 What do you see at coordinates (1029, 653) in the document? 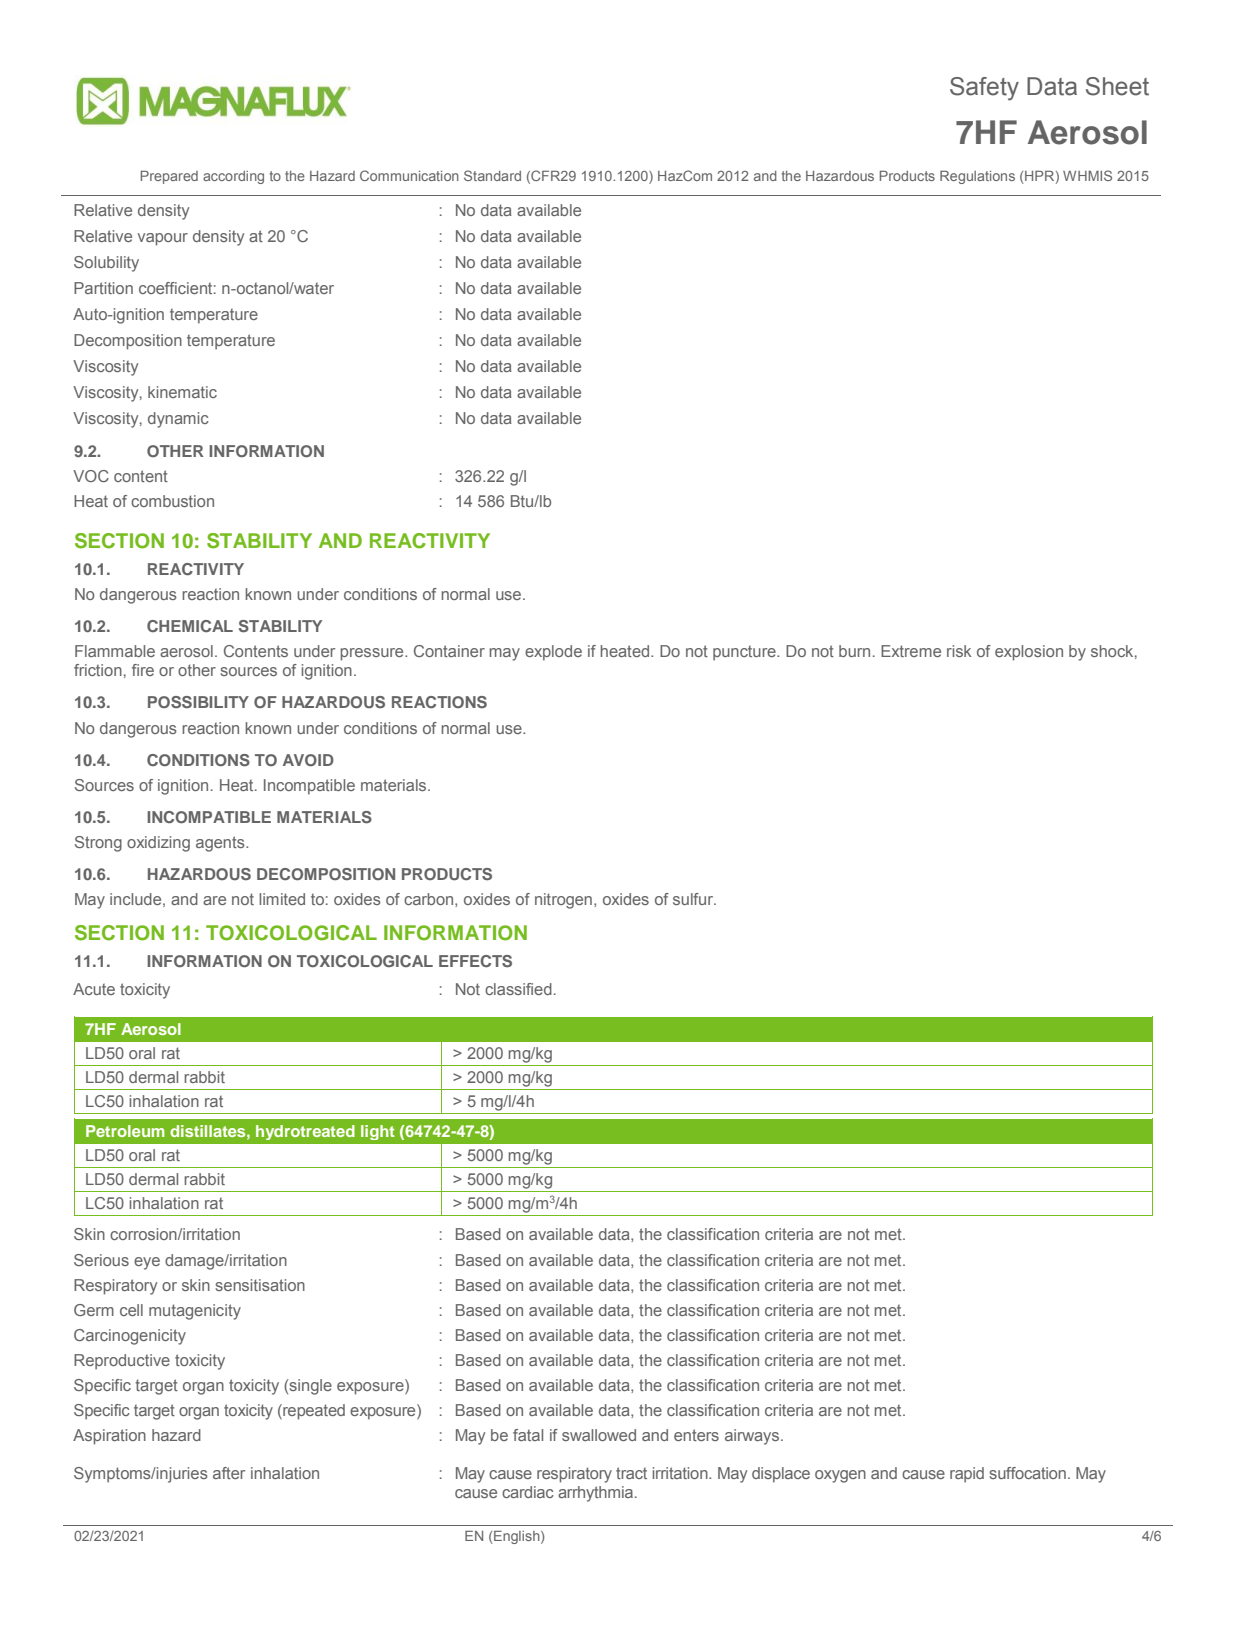
I see `explosion` at bounding box center [1029, 653].
